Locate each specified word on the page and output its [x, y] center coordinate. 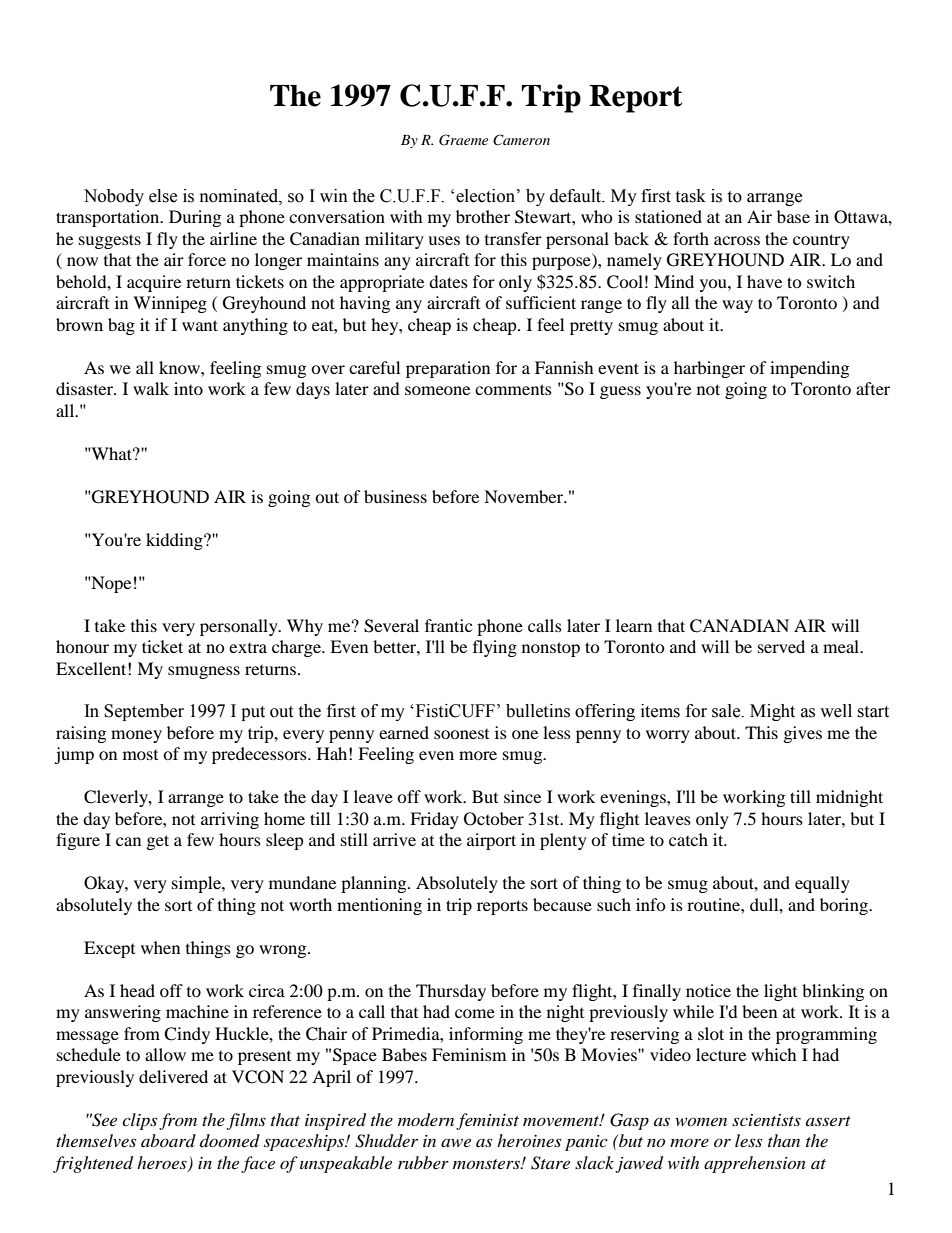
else [163, 196]
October [494, 819]
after [873, 388]
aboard [168, 1140]
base [793, 216]
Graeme [463, 140]
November [525, 496]
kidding [175, 541]
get [158, 842]
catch [688, 839]
